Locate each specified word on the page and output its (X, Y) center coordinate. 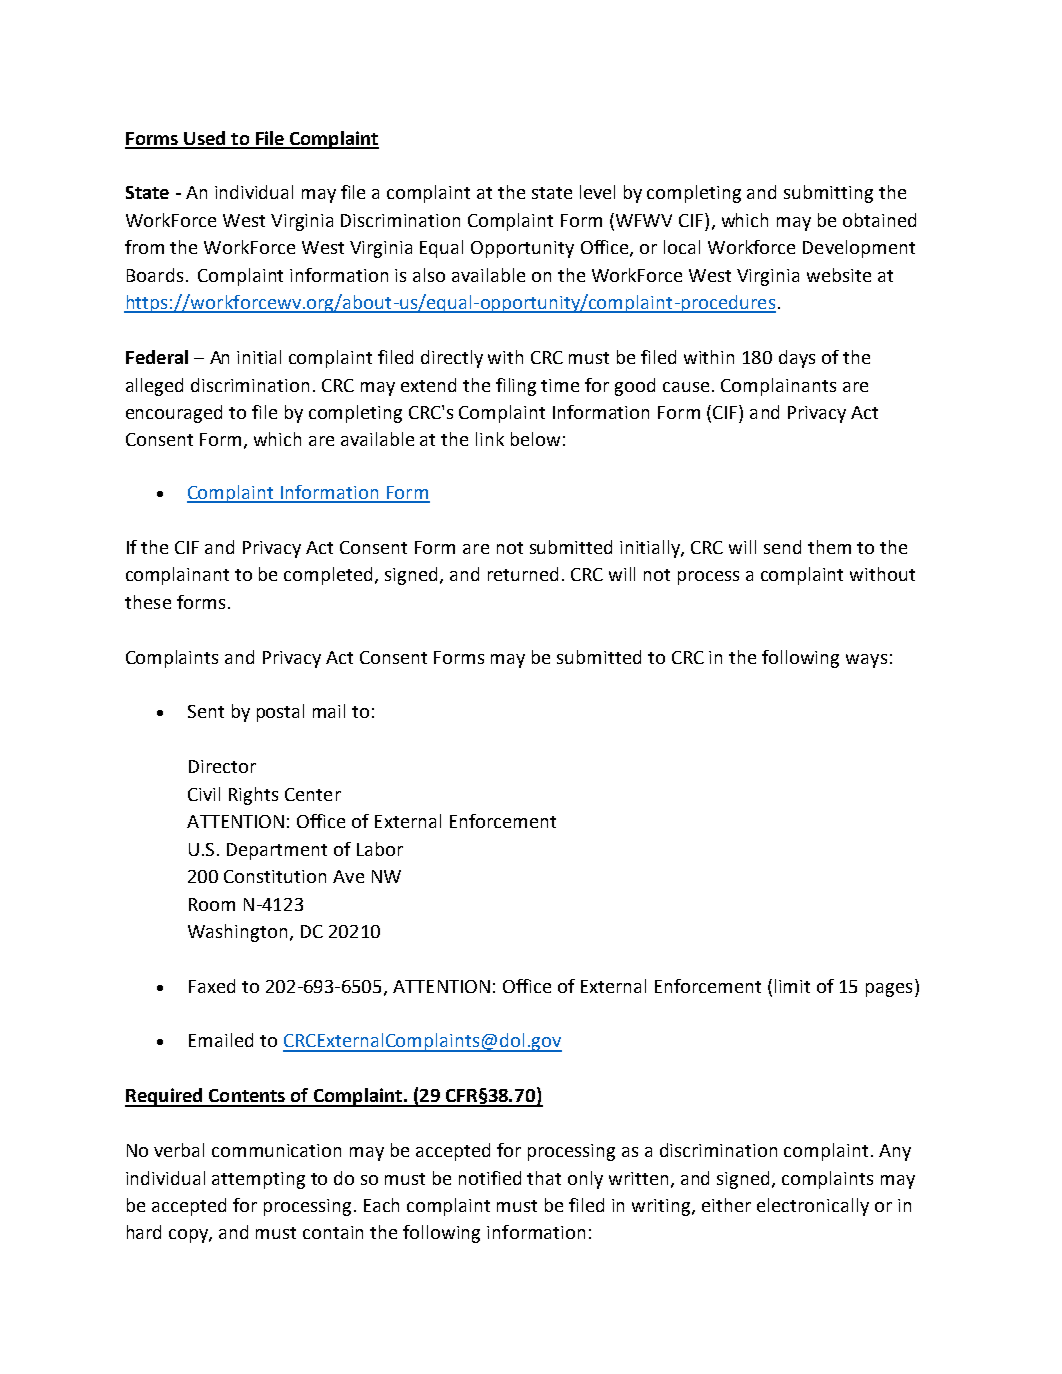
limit (792, 986)
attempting (258, 1180)
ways (866, 661)
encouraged (174, 414)
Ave (348, 876)
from (144, 247)
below (535, 439)
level (597, 192)
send (782, 547)
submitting (828, 194)
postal (280, 713)
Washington (237, 933)
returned (523, 574)
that (544, 1178)
